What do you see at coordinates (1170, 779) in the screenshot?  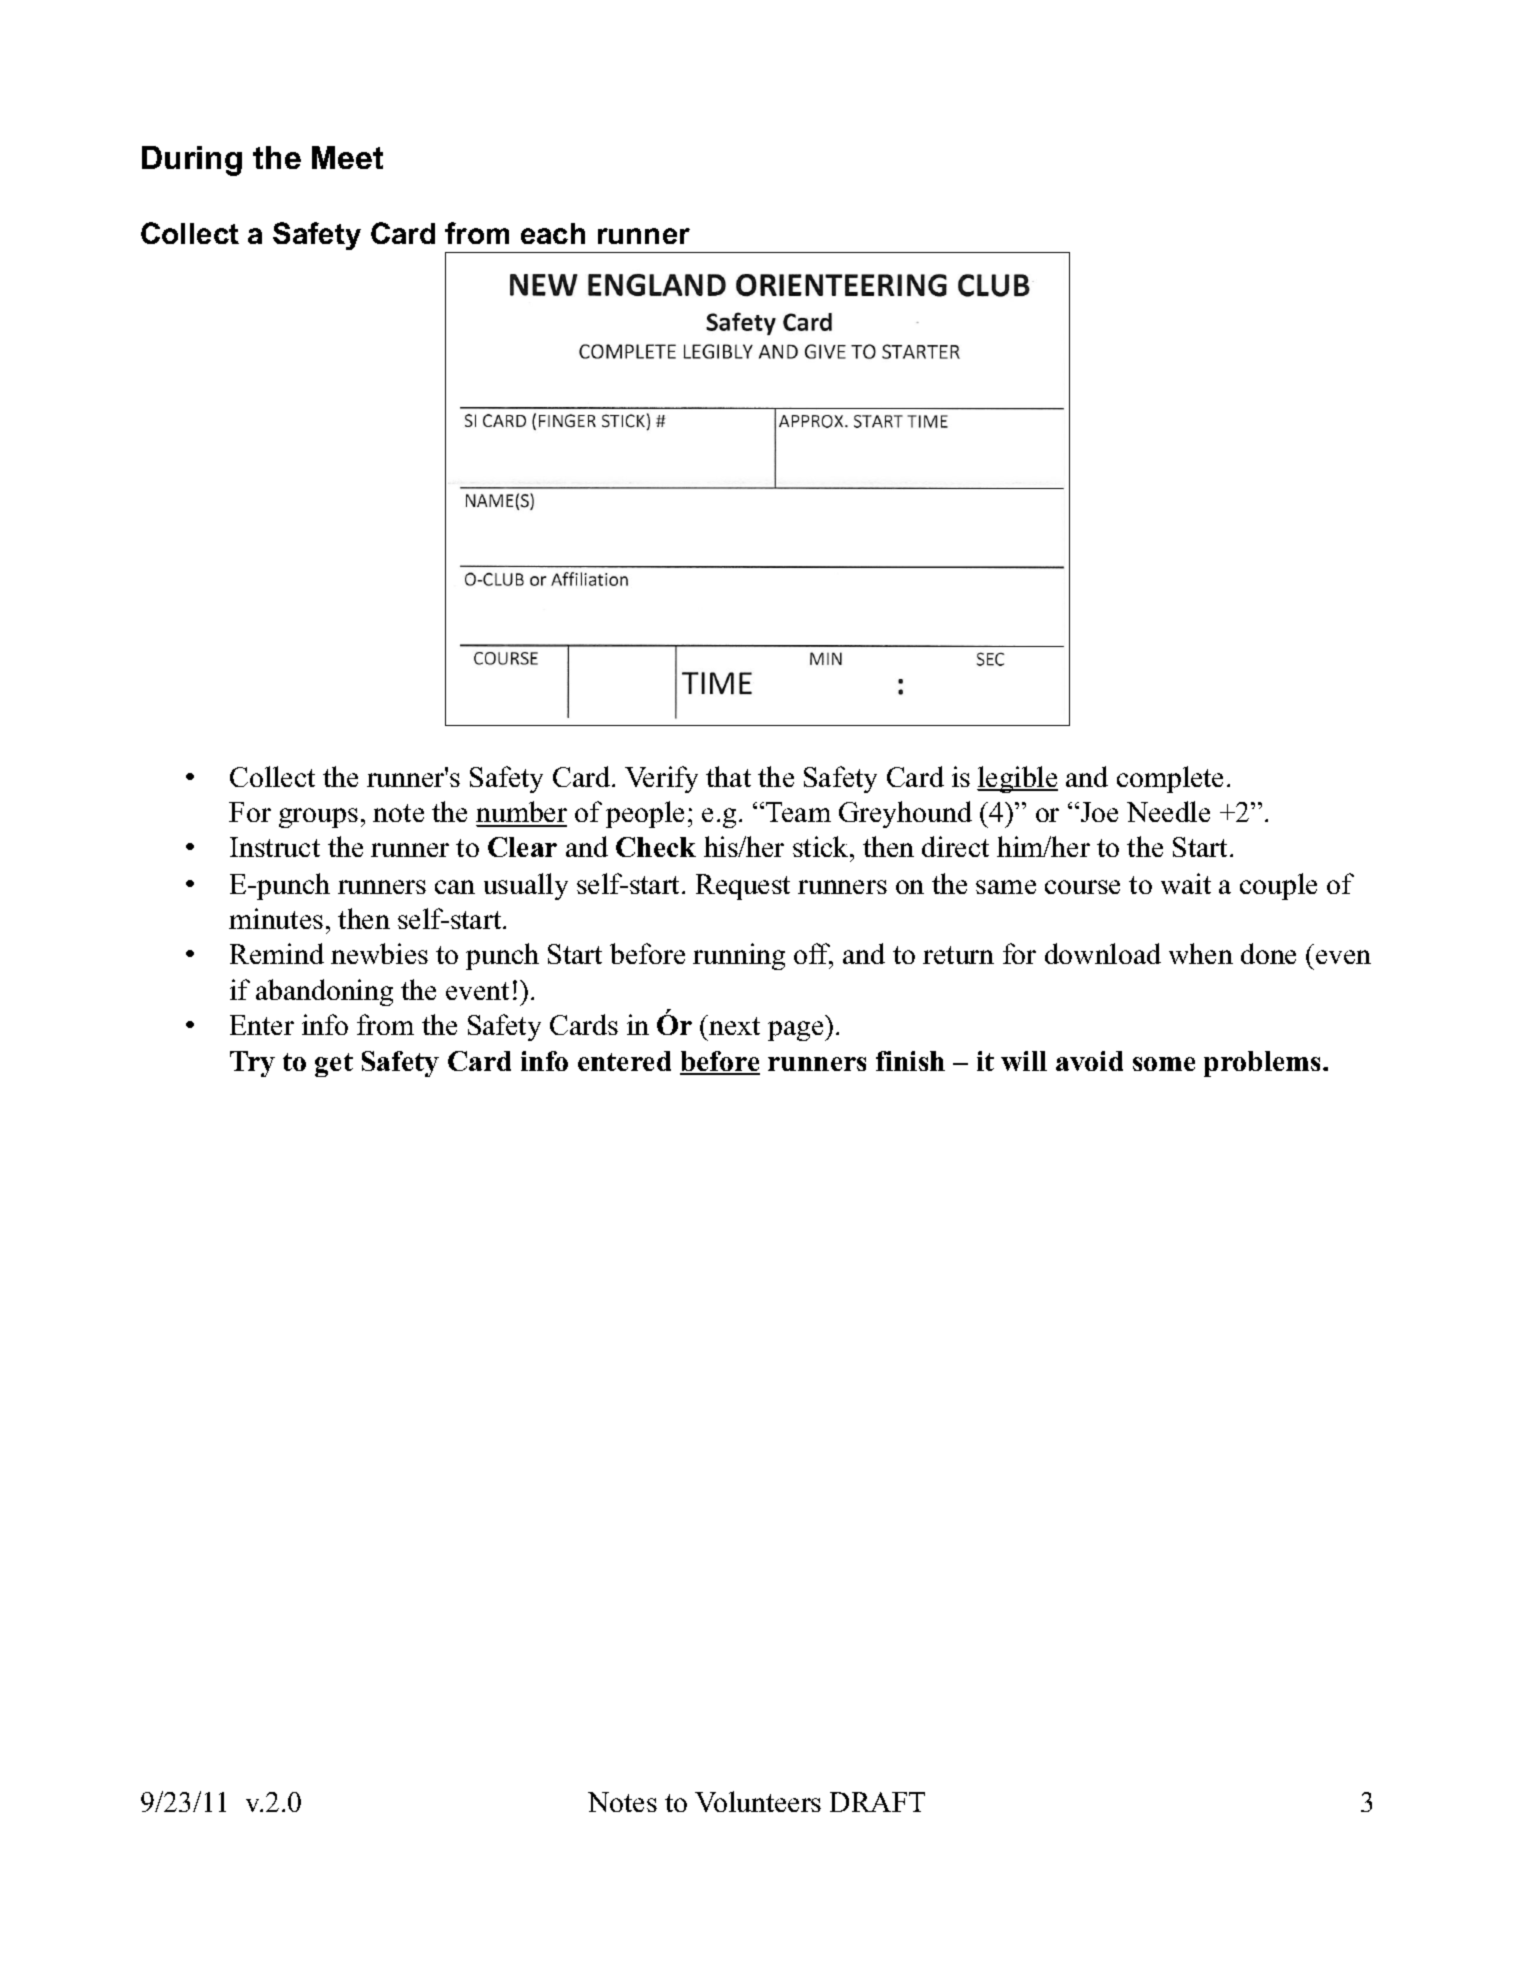 I see `complete` at bounding box center [1170, 779].
